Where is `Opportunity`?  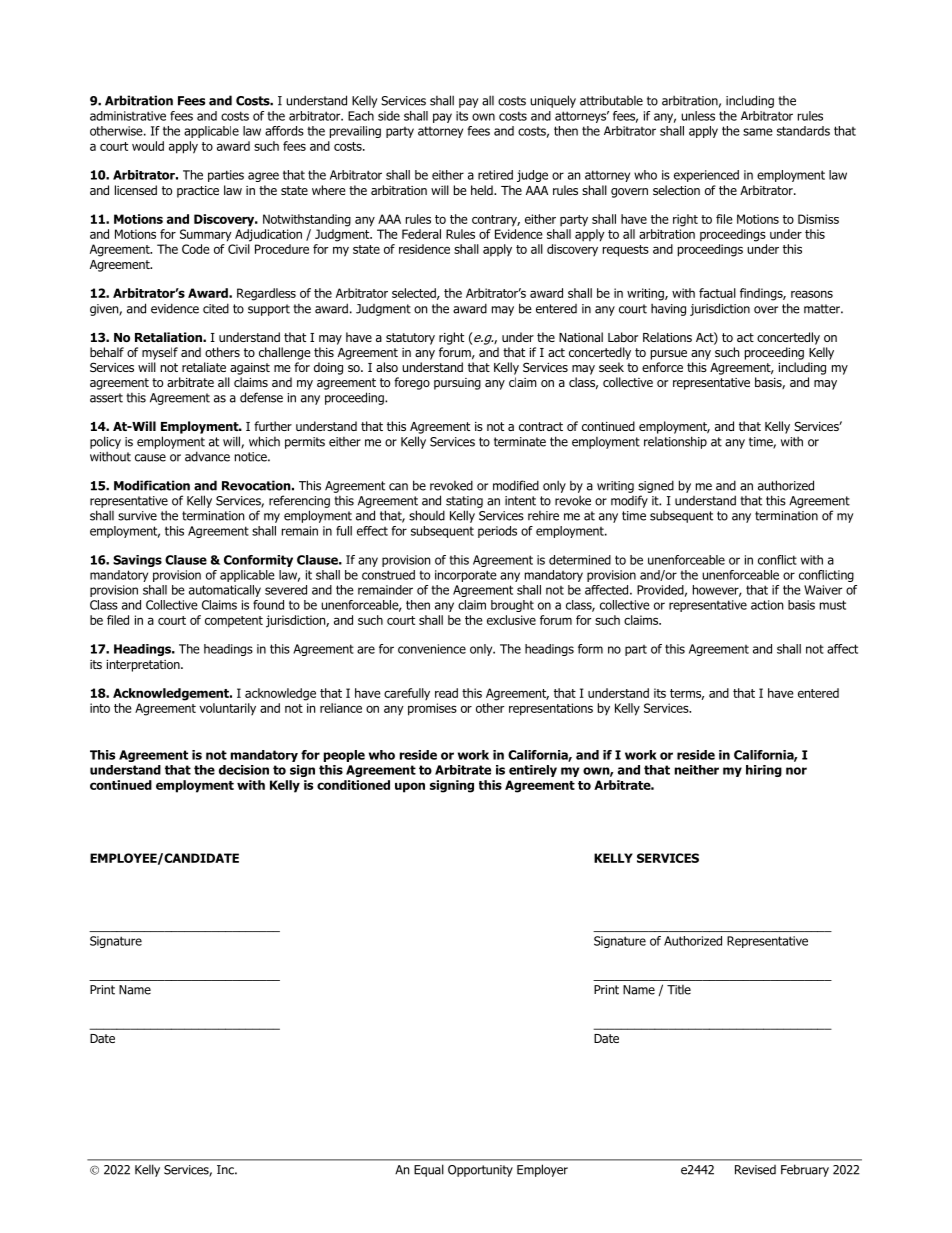
Opportunity is located at coordinates (480, 1171).
